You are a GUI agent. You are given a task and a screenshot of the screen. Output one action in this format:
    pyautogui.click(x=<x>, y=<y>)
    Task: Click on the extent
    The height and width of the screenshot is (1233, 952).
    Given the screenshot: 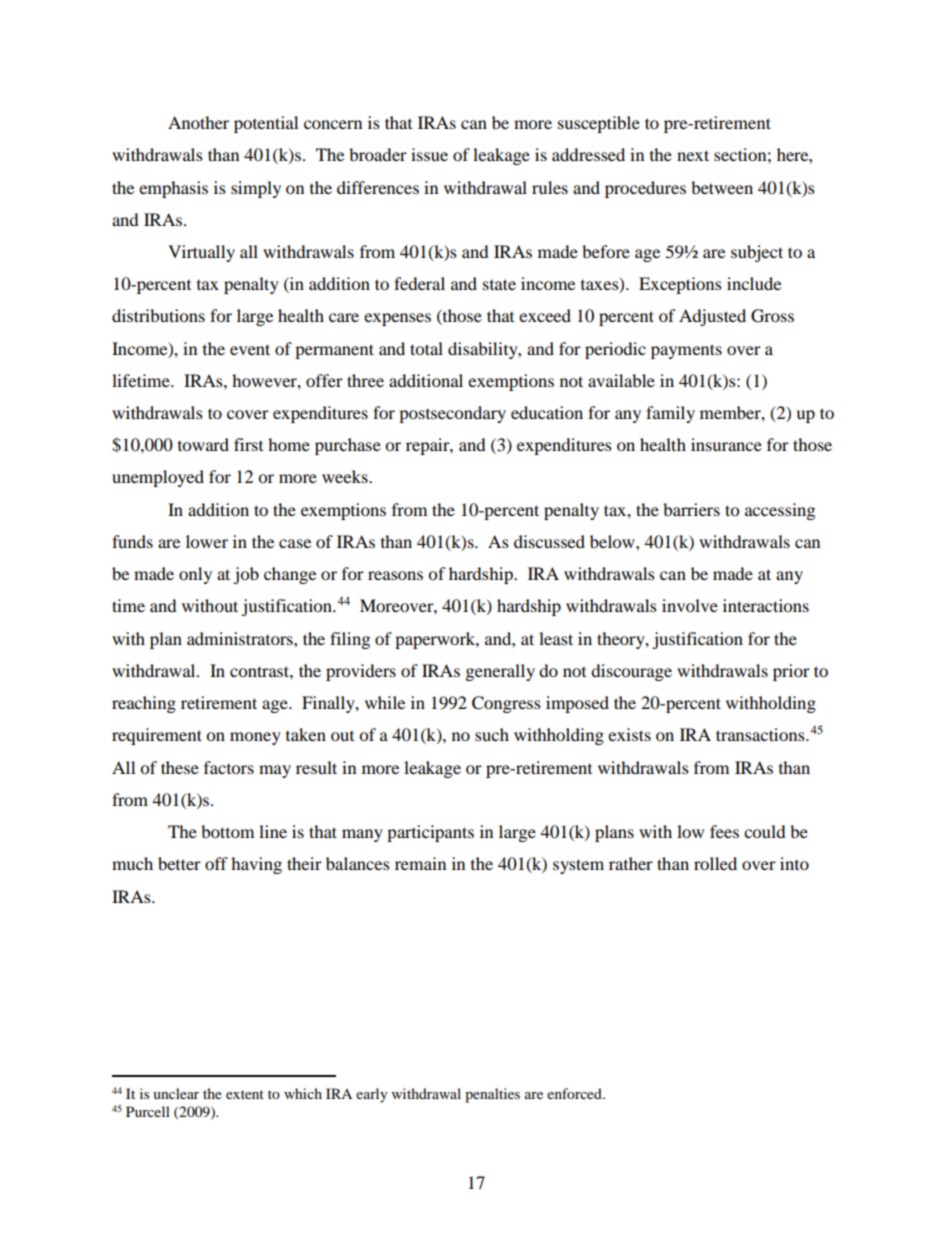 What is the action you would take?
    pyautogui.click(x=245, y=1094)
